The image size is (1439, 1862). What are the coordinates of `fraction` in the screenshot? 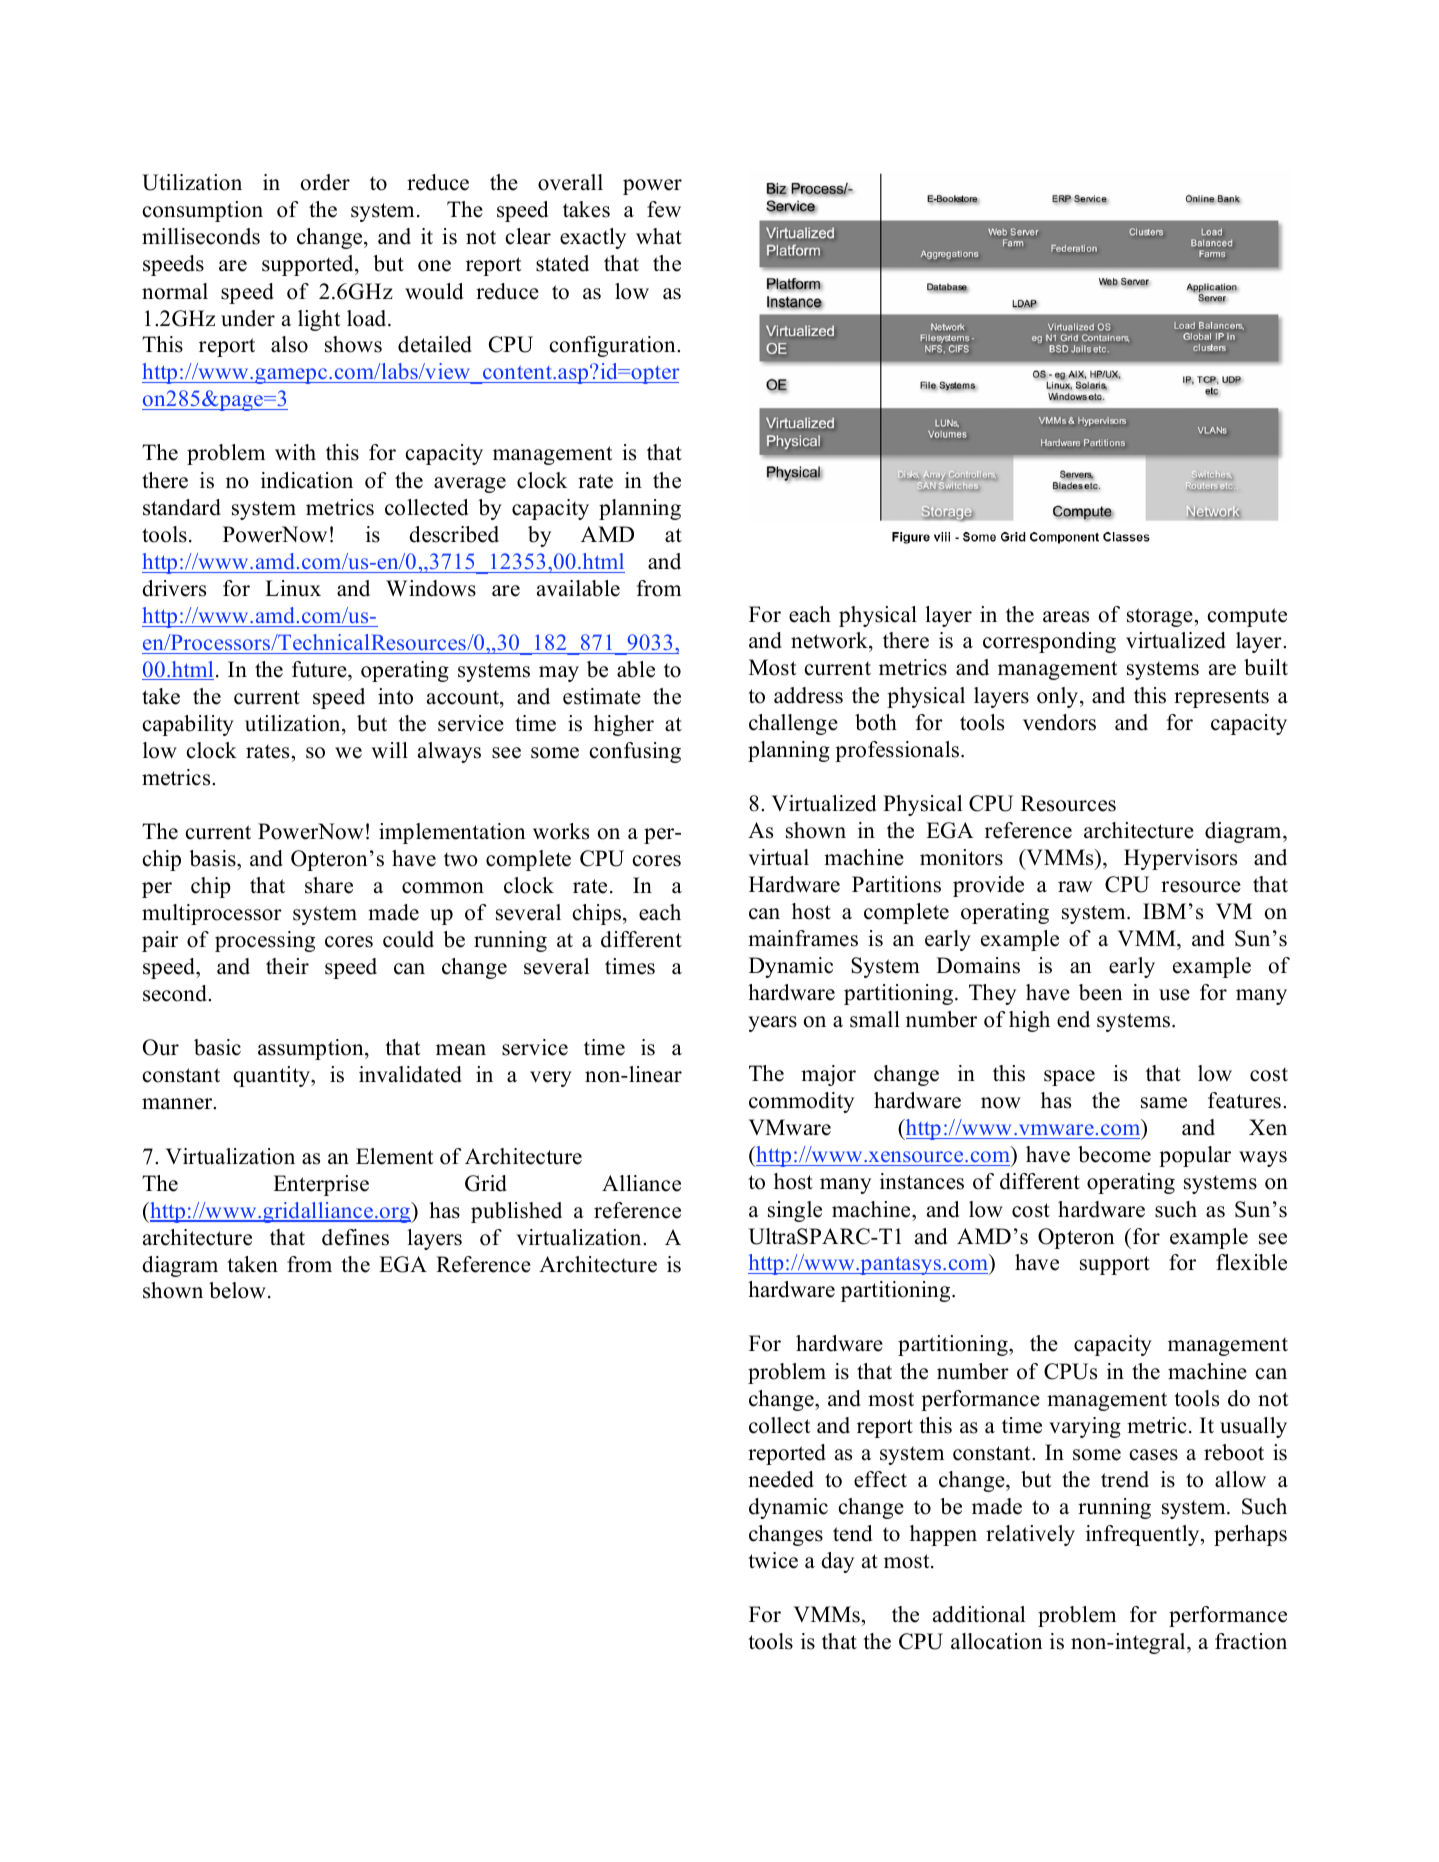 It's located at (1251, 1641).
